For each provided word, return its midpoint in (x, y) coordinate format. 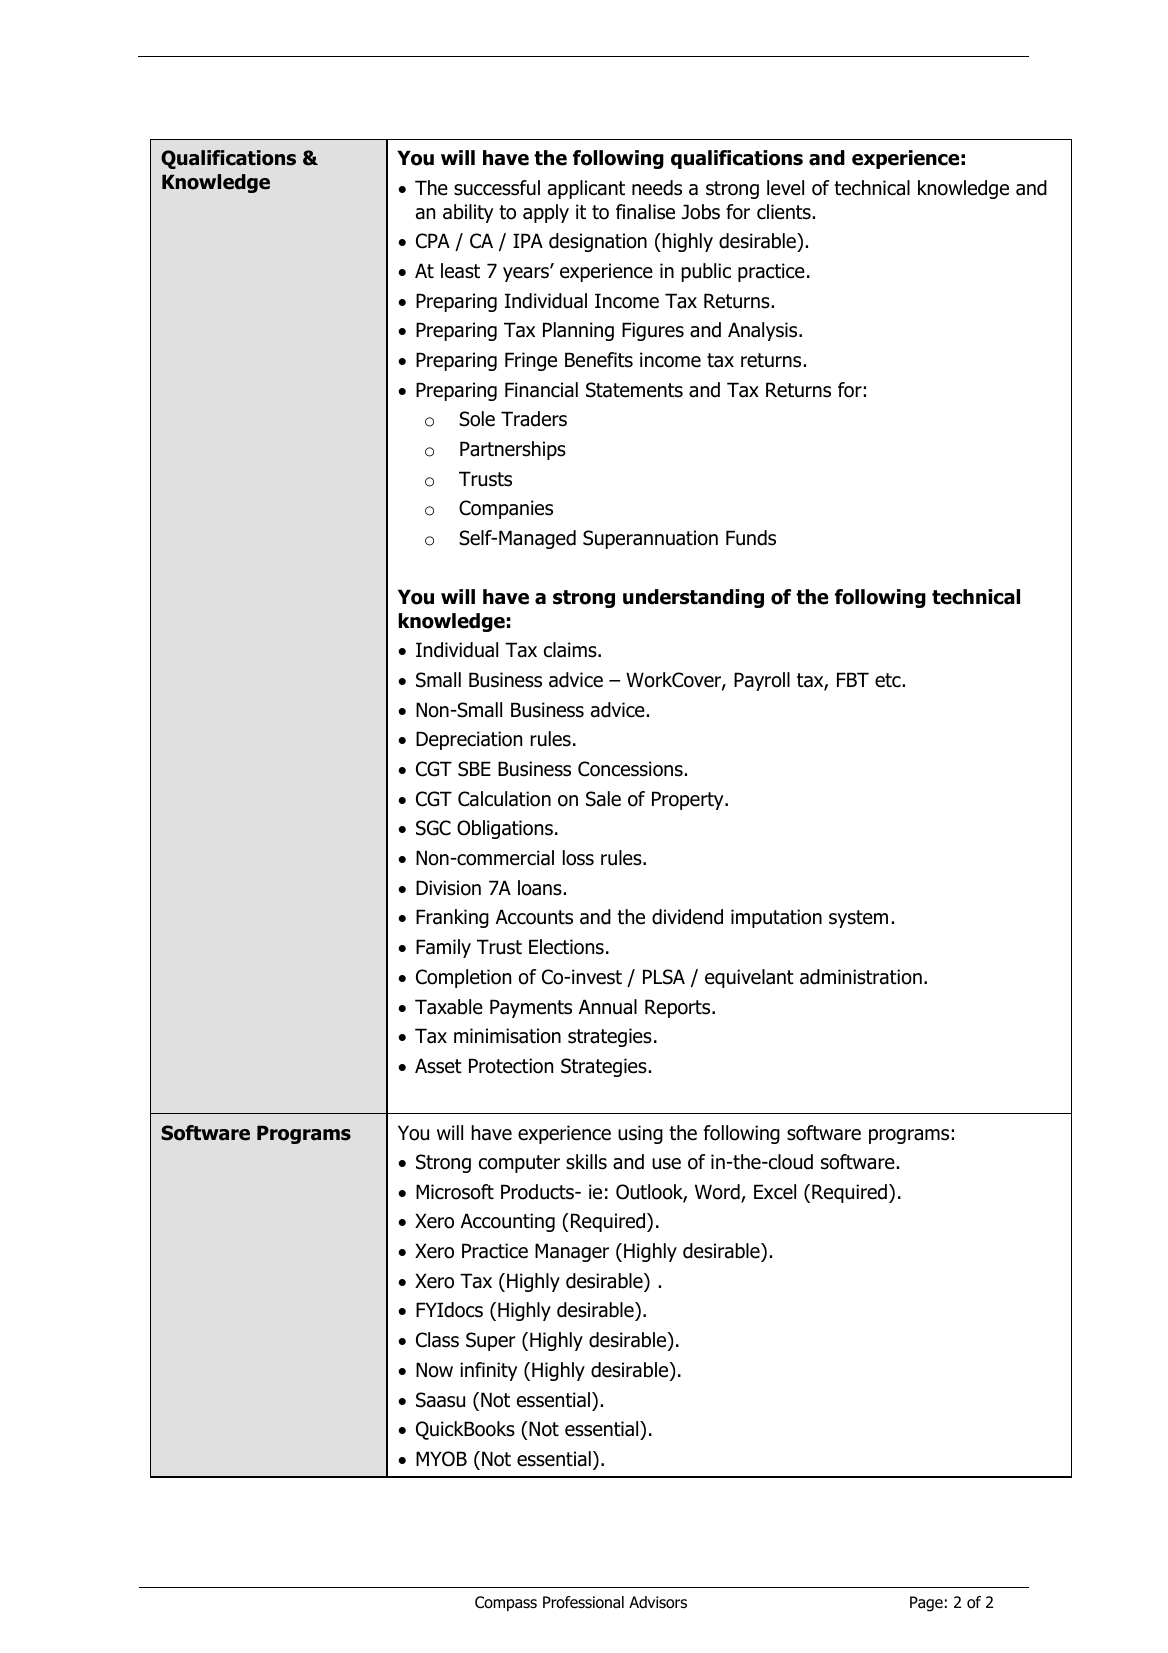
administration (861, 977)
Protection (511, 1066)
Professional (583, 1602)
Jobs (701, 212)
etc (888, 680)
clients (784, 212)
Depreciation (469, 740)
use (666, 1164)
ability (468, 213)
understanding (693, 598)
